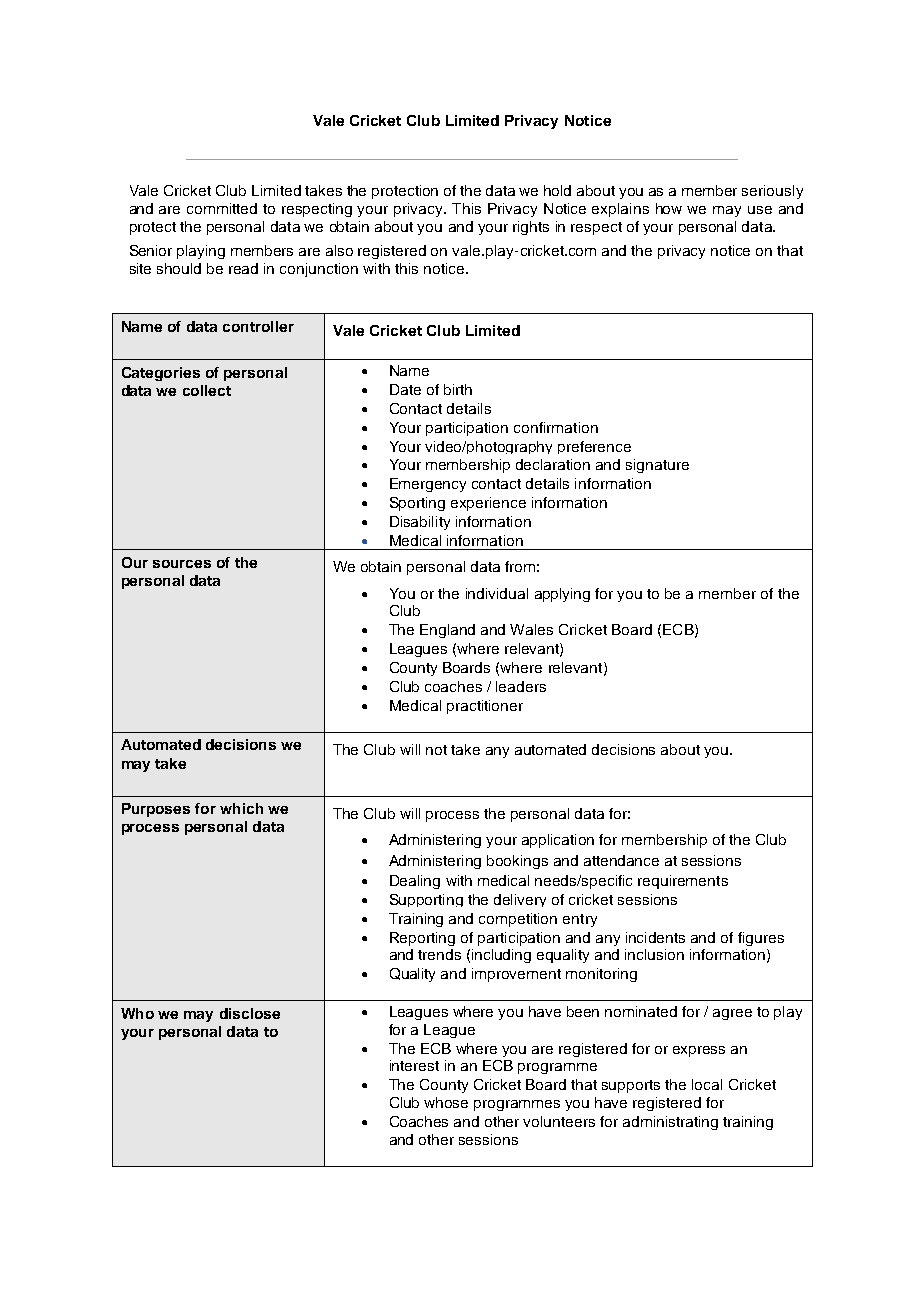  Describe the element at coordinates (531, 228) in the image. I see `rights` at that location.
